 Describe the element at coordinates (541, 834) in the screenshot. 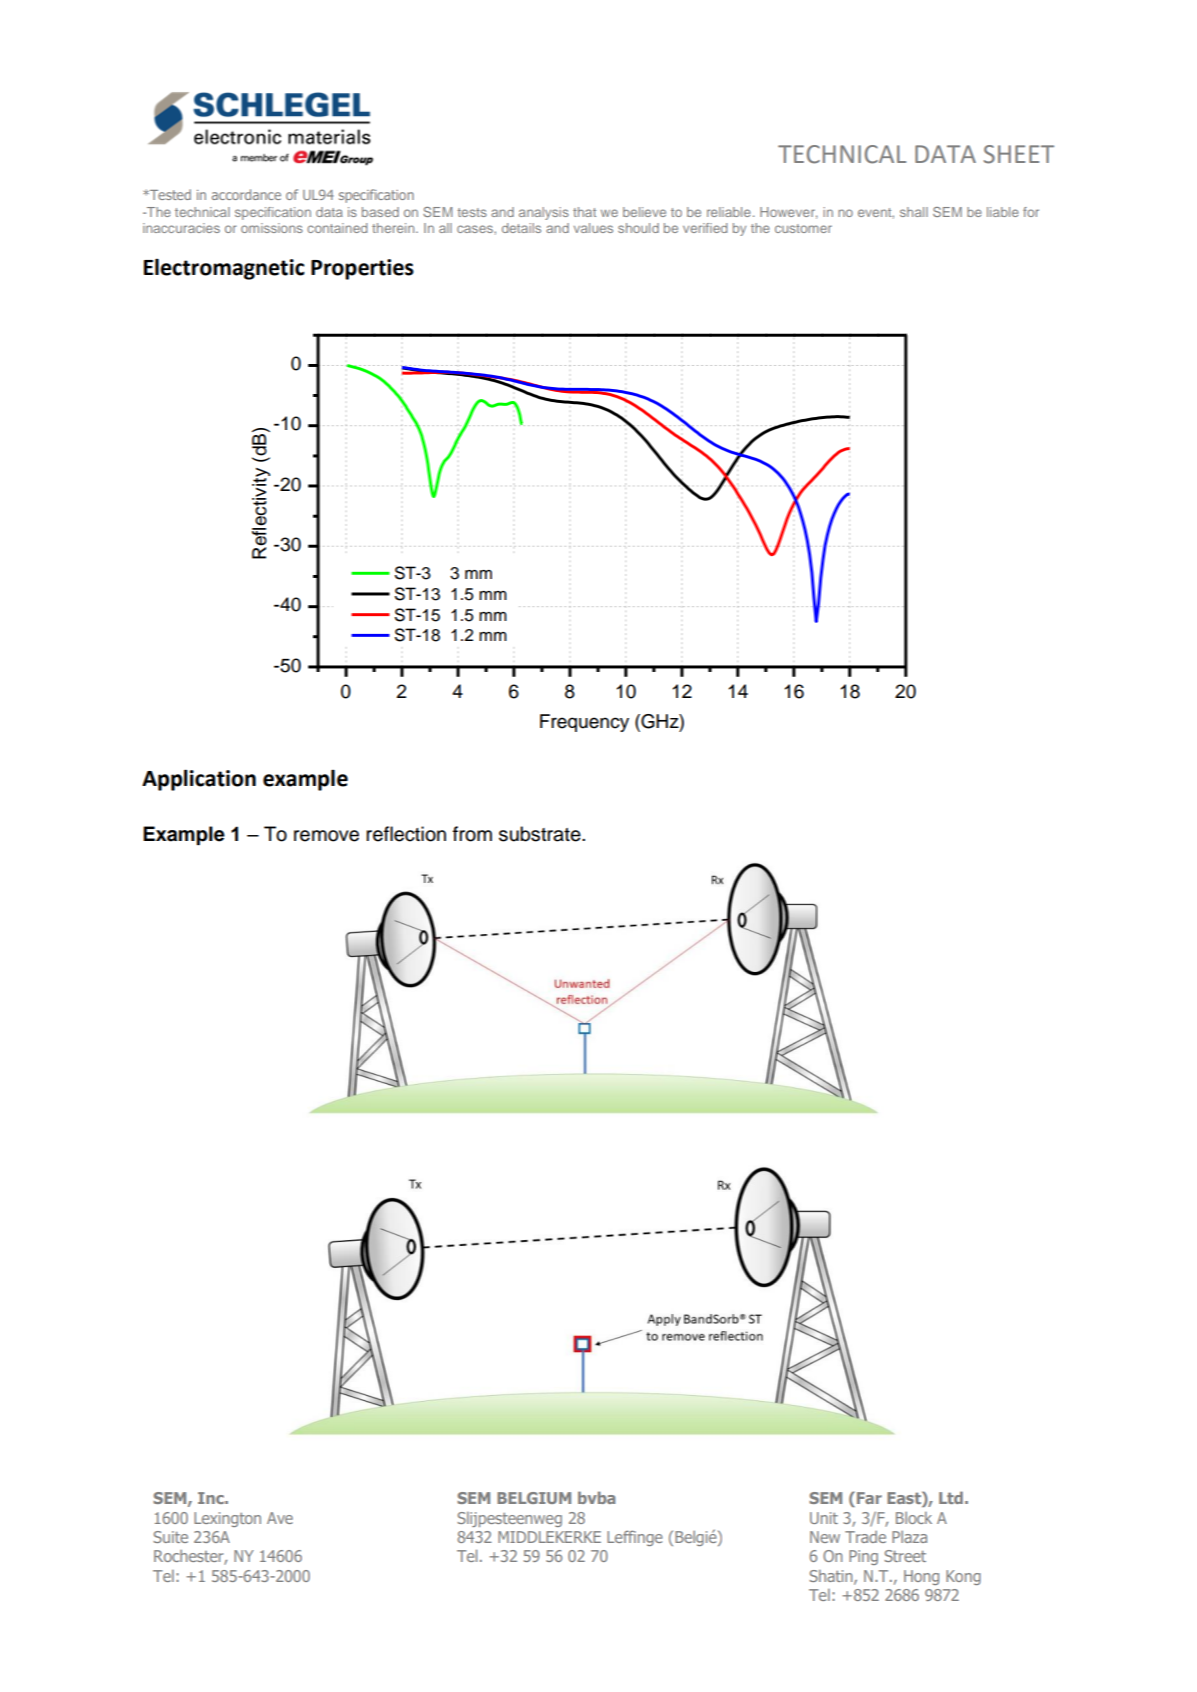

I see `substrate` at that location.
